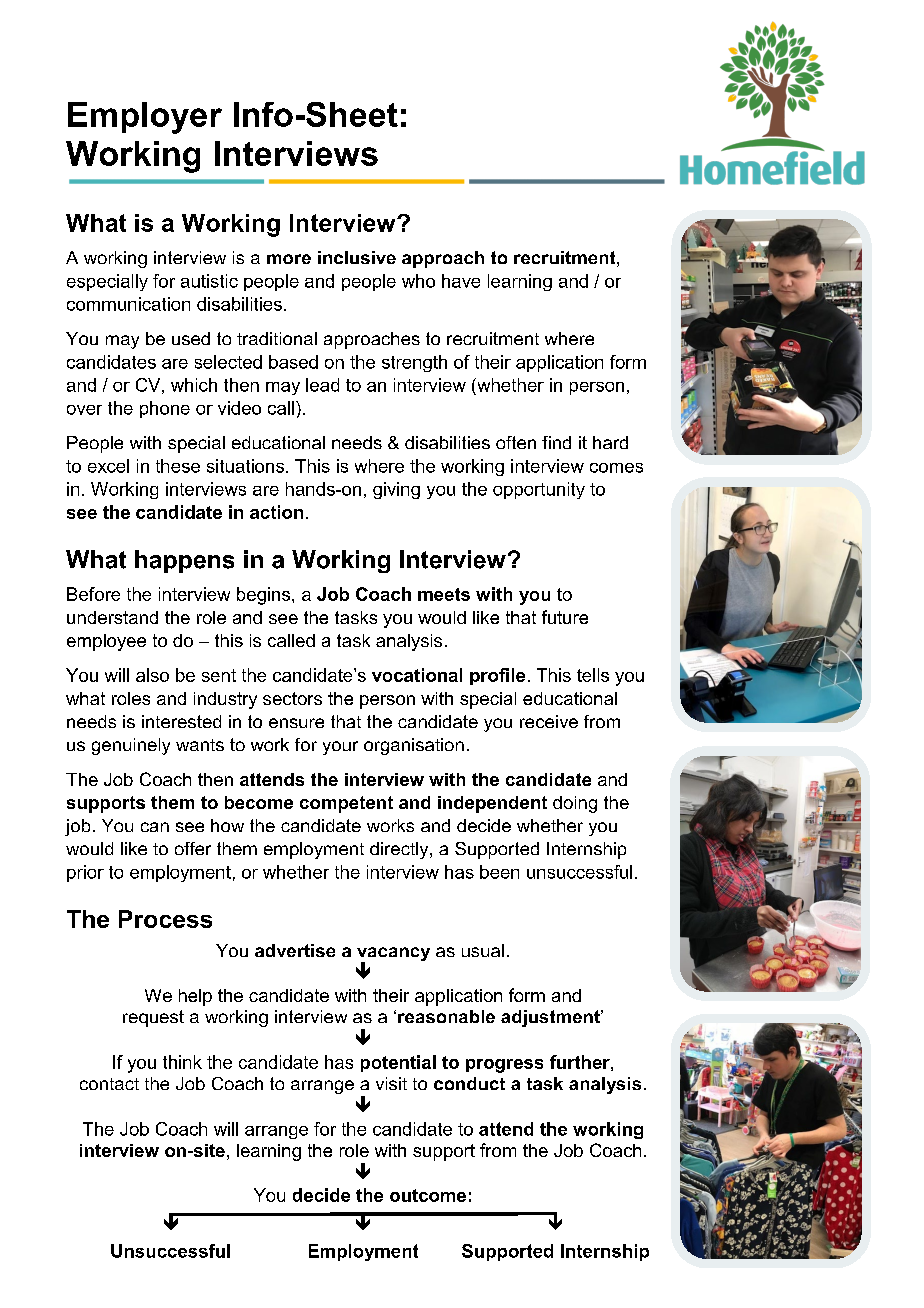 This screenshot has width=924, height=1308. What do you see at coordinates (109, 1084) in the screenshot?
I see `contact` at bounding box center [109, 1084].
